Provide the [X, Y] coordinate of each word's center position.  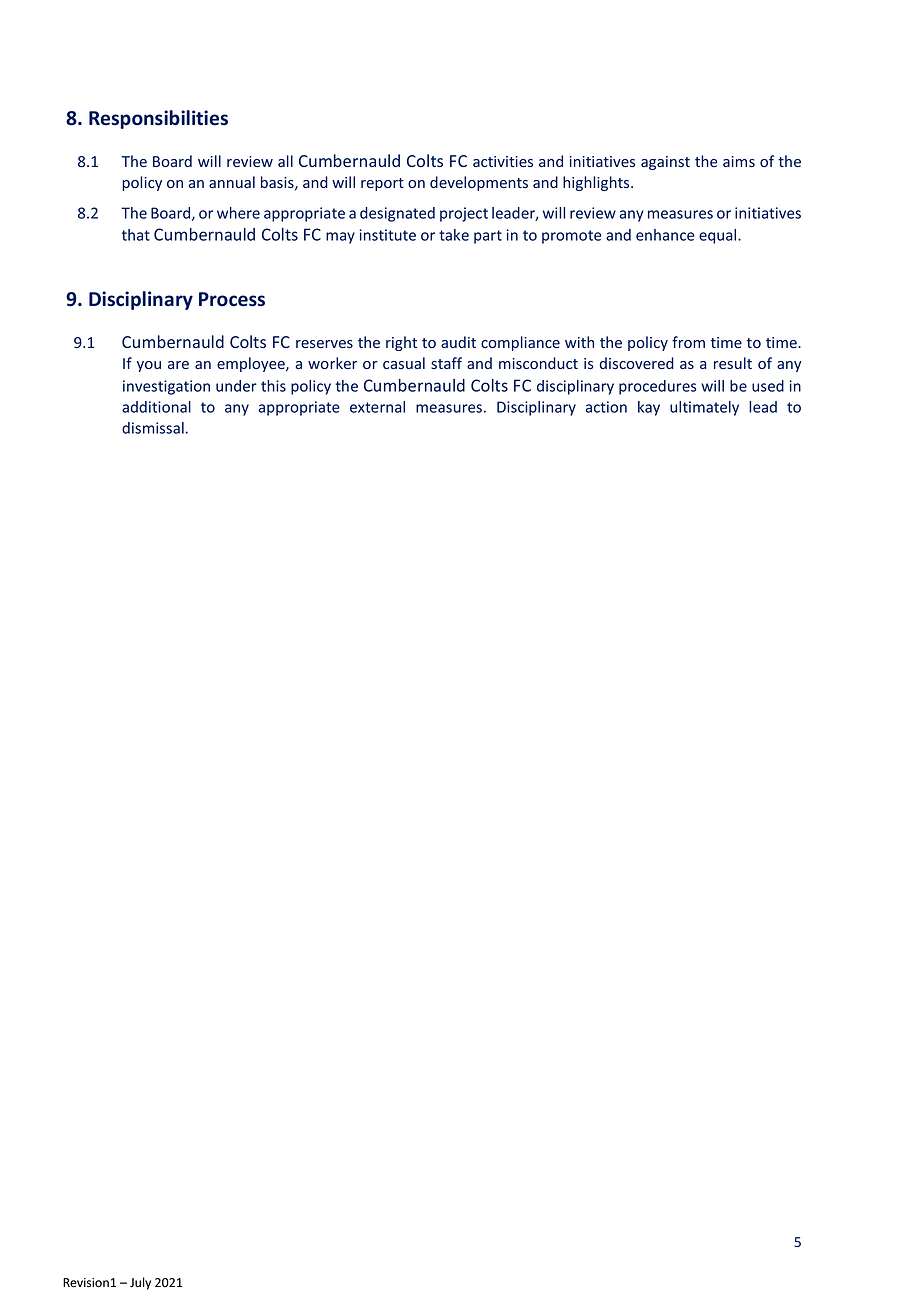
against [665, 163]
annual [232, 182]
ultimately [704, 408]
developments [479, 183]
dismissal [154, 428]
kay [649, 408]
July [140, 1283]
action [606, 407]
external [377, 407]
